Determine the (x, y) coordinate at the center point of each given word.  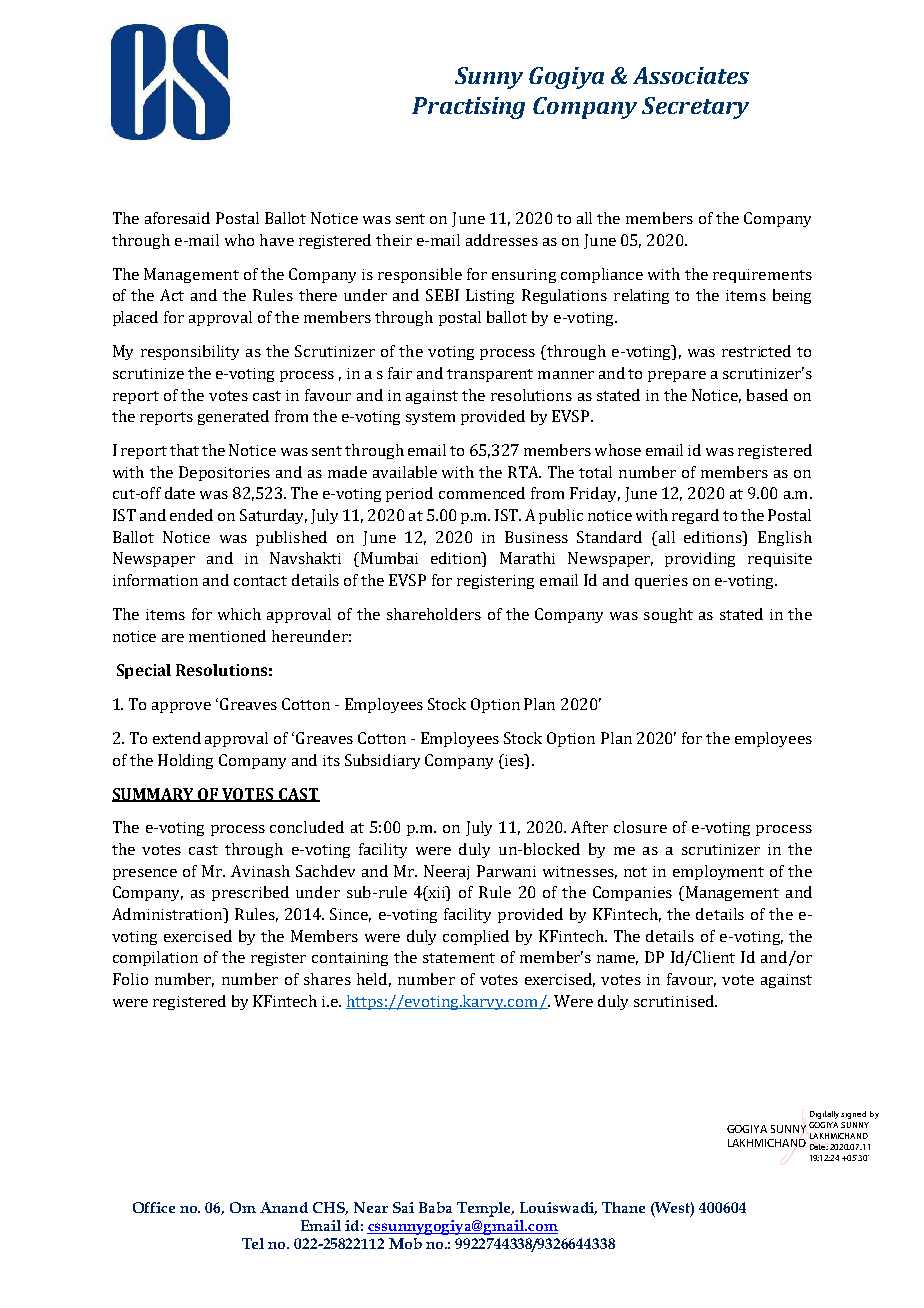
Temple (485, 1209)
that (184, 450)
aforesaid (177, 218)
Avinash (260, 871)
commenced (482, 493)
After (589, 827)
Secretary (695, 108)
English (785, 538)
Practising (468, 108)
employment (718, 872)
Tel (253, 1243)
